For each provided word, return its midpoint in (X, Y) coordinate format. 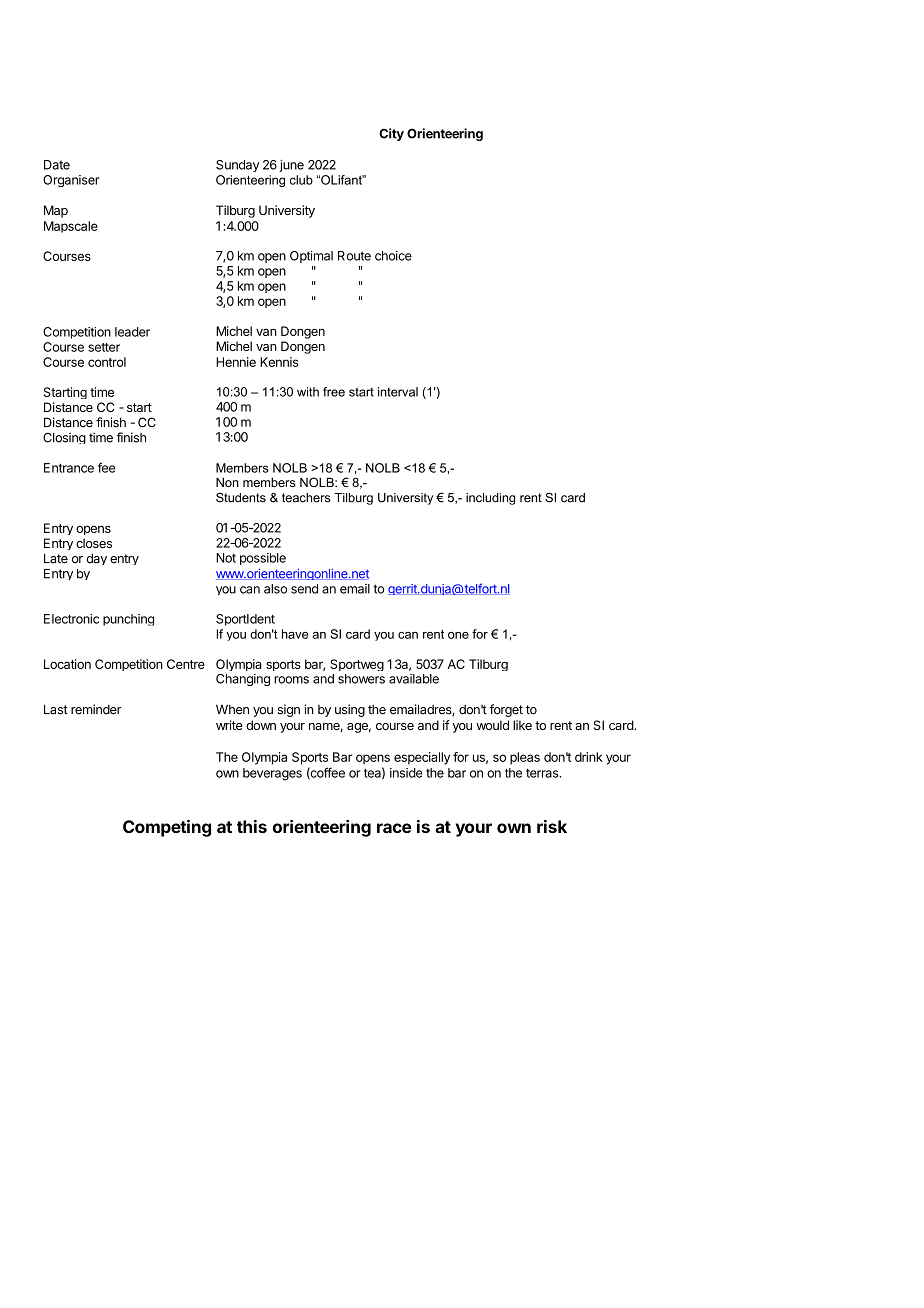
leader (132, 332)
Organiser (71, 181)
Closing (64, 438)
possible (263, 559)
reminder (96, 709)
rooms (291, 680)
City (391, 134)
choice (393, 256)
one (458, 635)
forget (506, 710)
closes (94, 543)
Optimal (311, 256)
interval (398, 392)
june (291, 165)
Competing (167, 828)
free (334, 392)
